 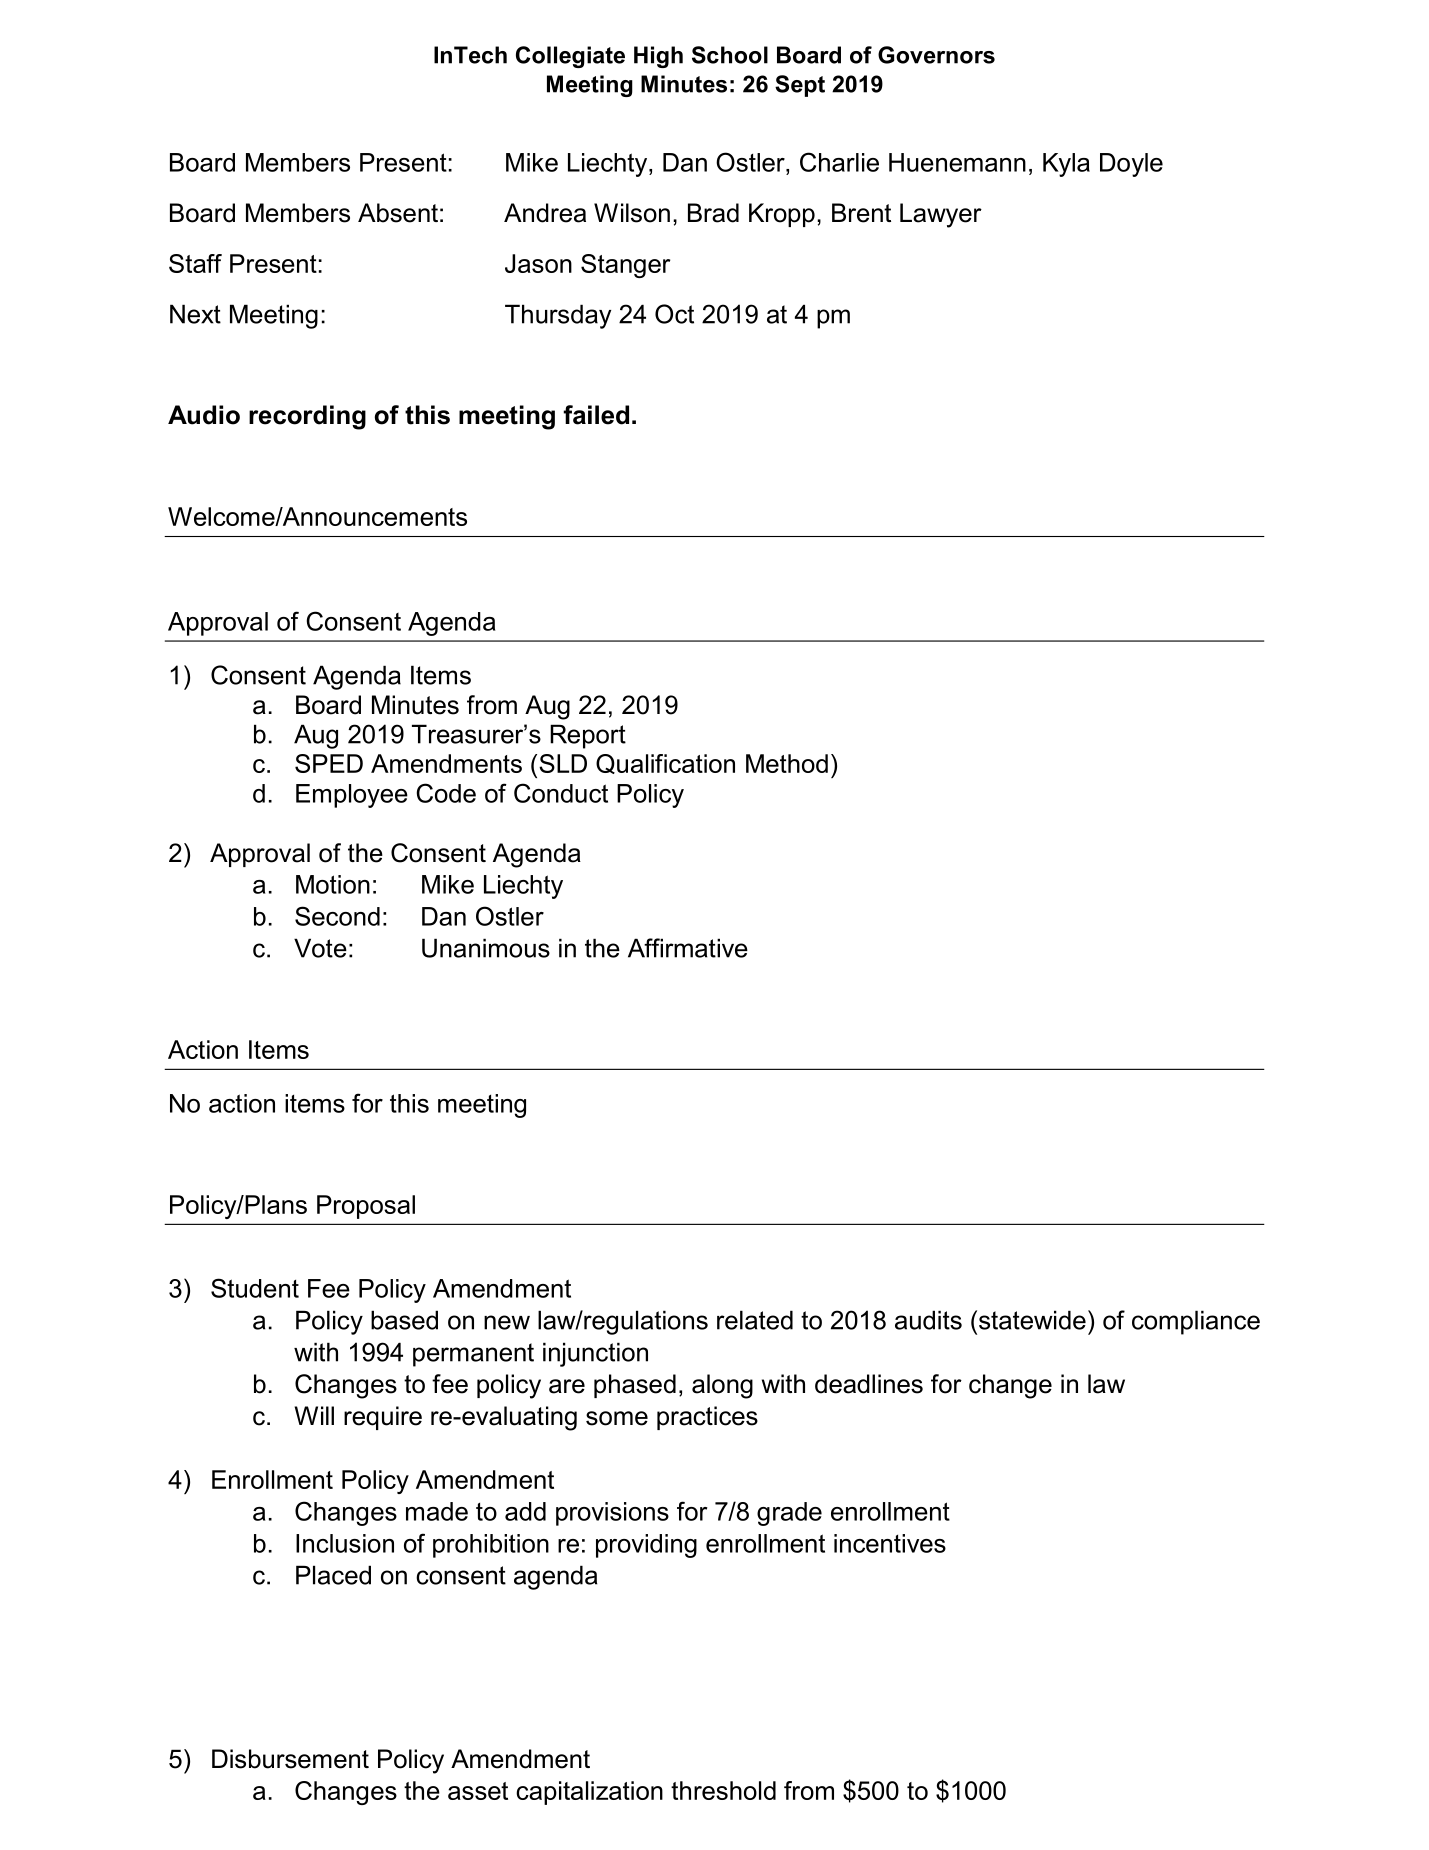 What do you see at coordinates (1032, 1320) in the screenshot?
I see `statewide` at bounding box center [1032, 1320].
